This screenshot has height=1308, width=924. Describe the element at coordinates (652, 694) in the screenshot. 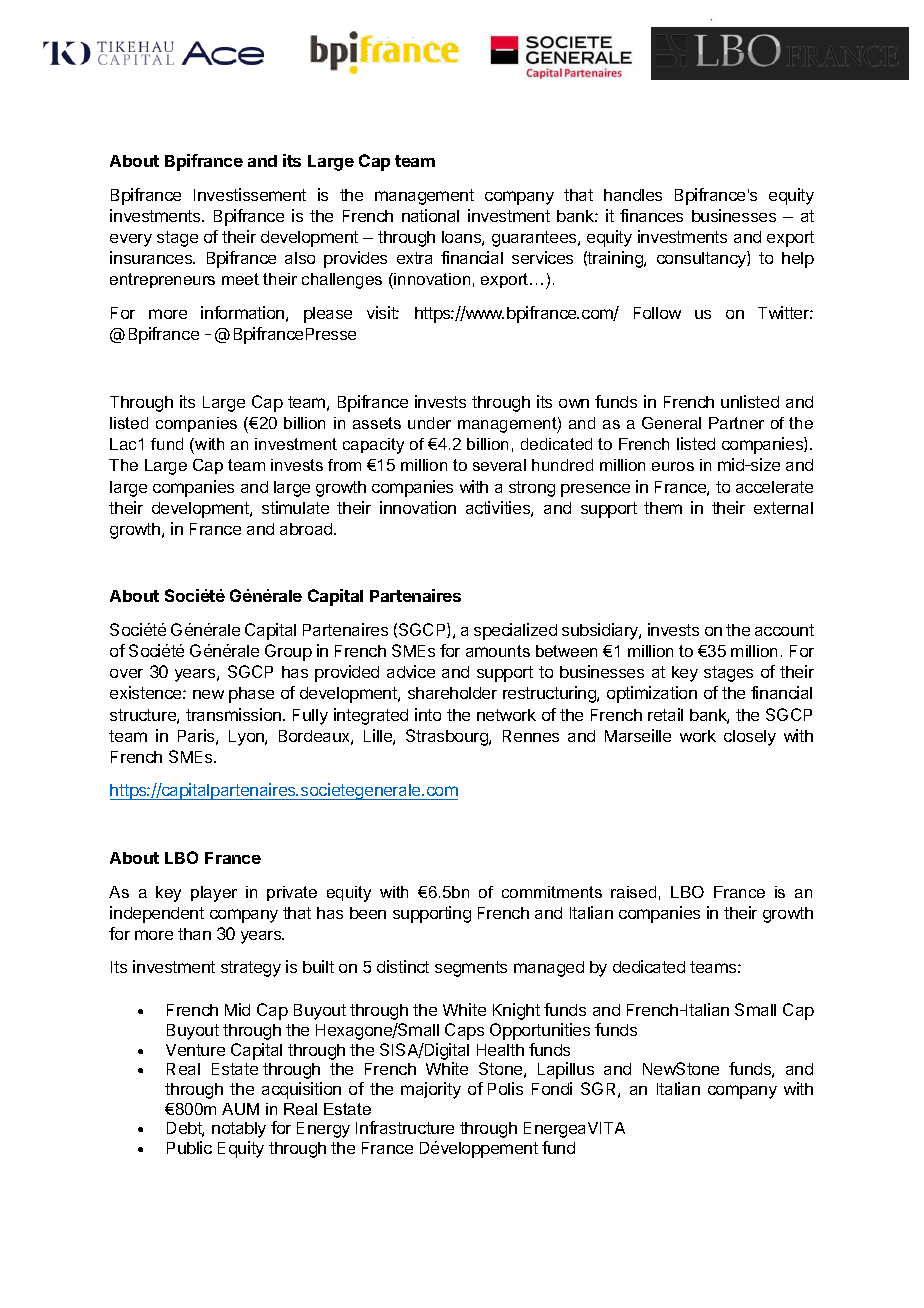

I see `optimization` at that location.
